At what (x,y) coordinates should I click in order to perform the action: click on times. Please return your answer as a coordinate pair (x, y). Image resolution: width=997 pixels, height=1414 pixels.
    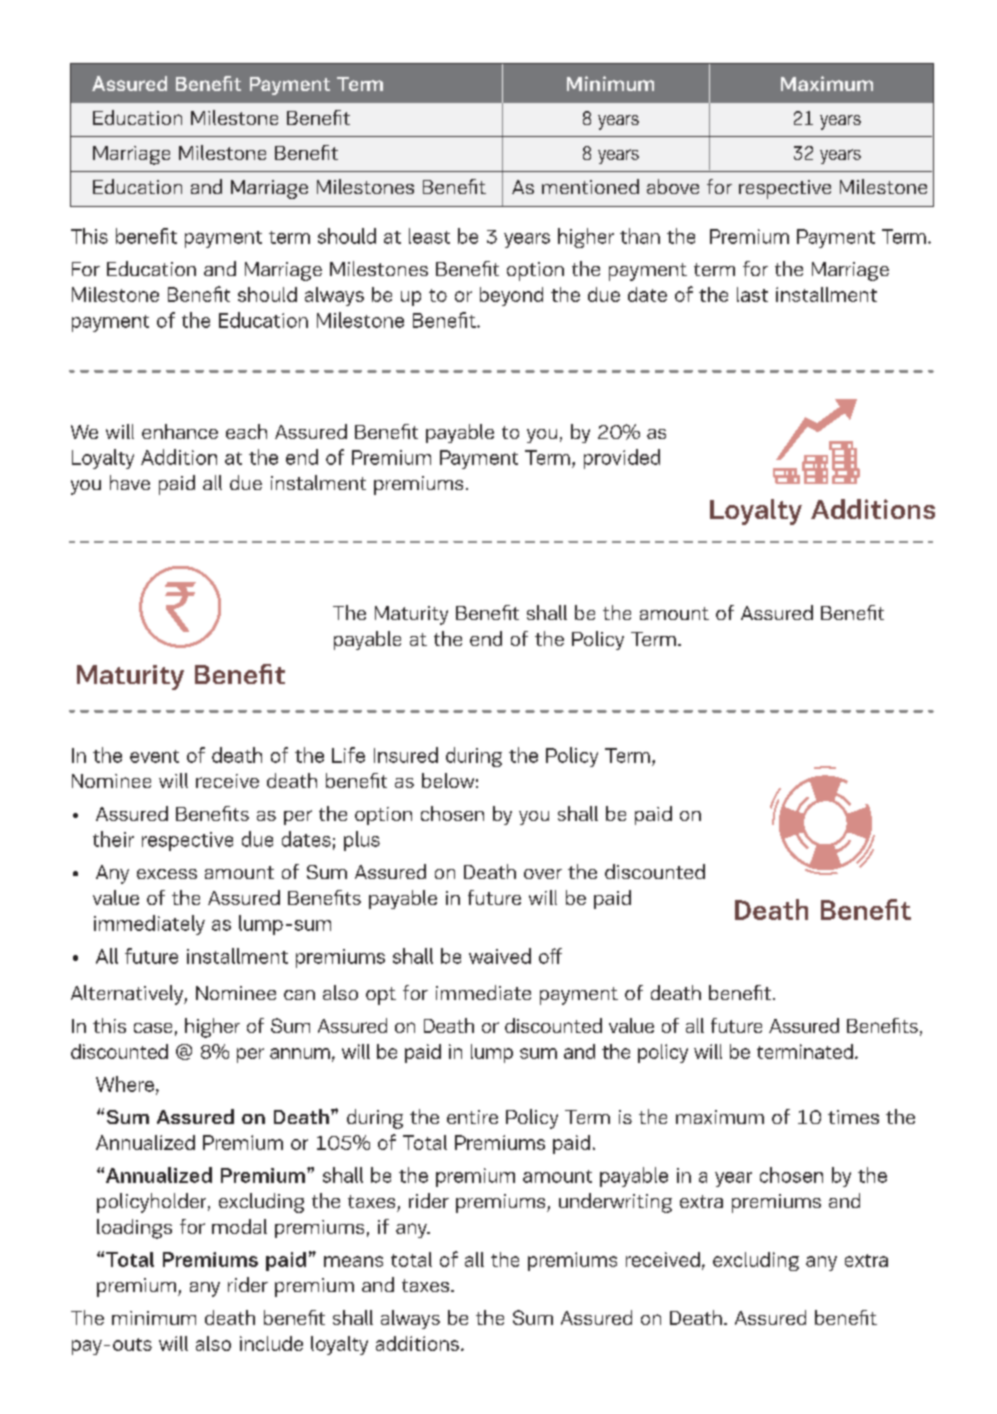
    Looking at the image, I should click on (853, 1117).
